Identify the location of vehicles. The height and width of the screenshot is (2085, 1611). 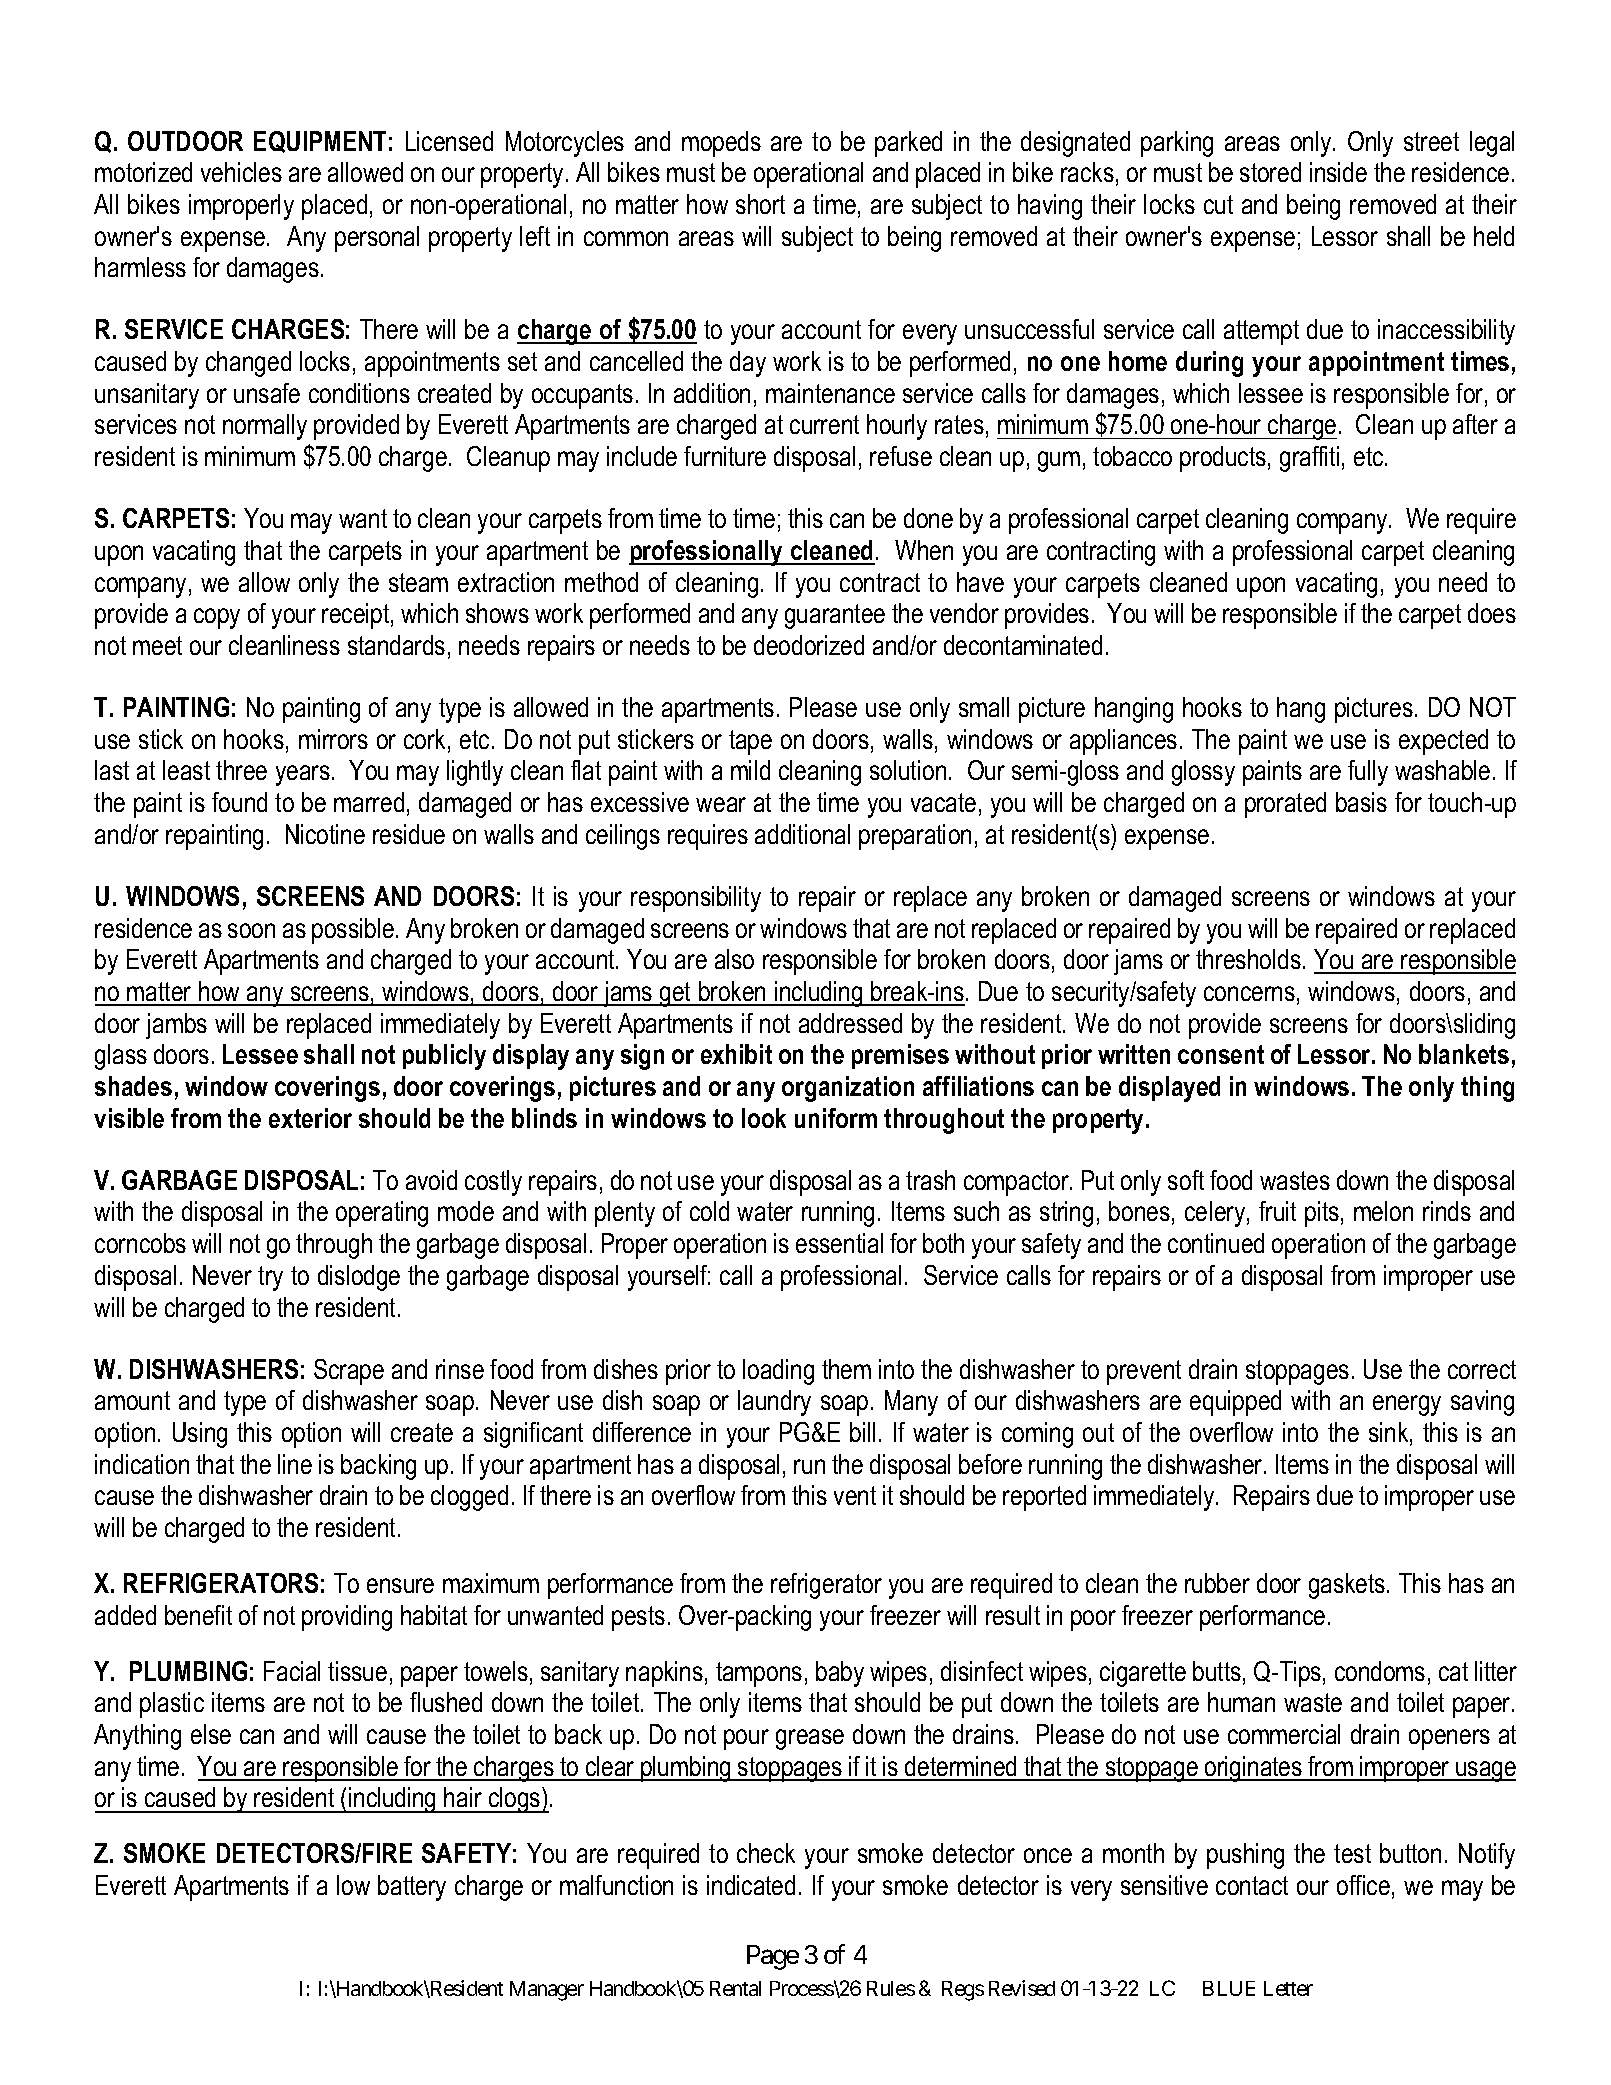
(241, 172).
